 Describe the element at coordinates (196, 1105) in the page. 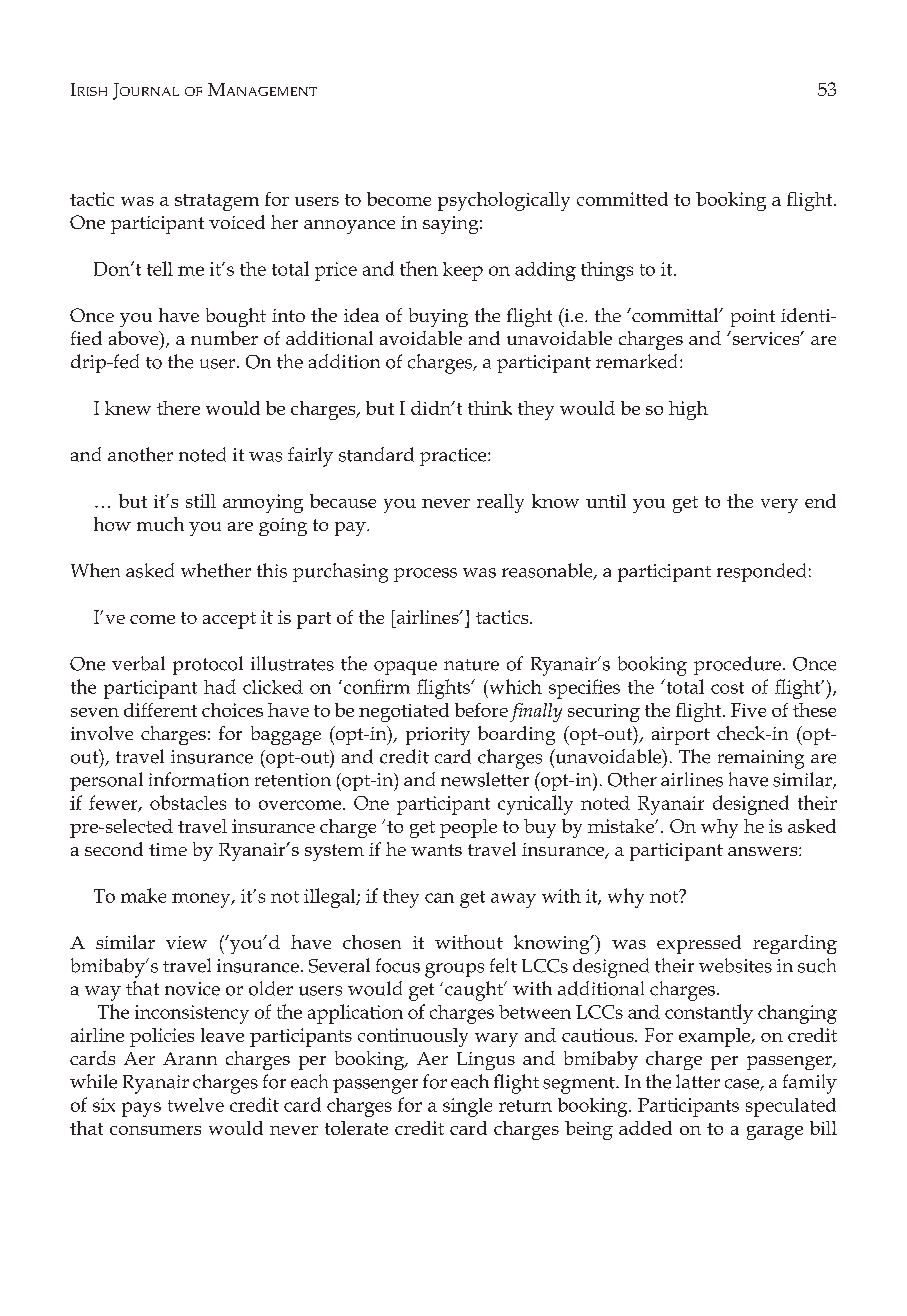

I see `twelve` at that location.
